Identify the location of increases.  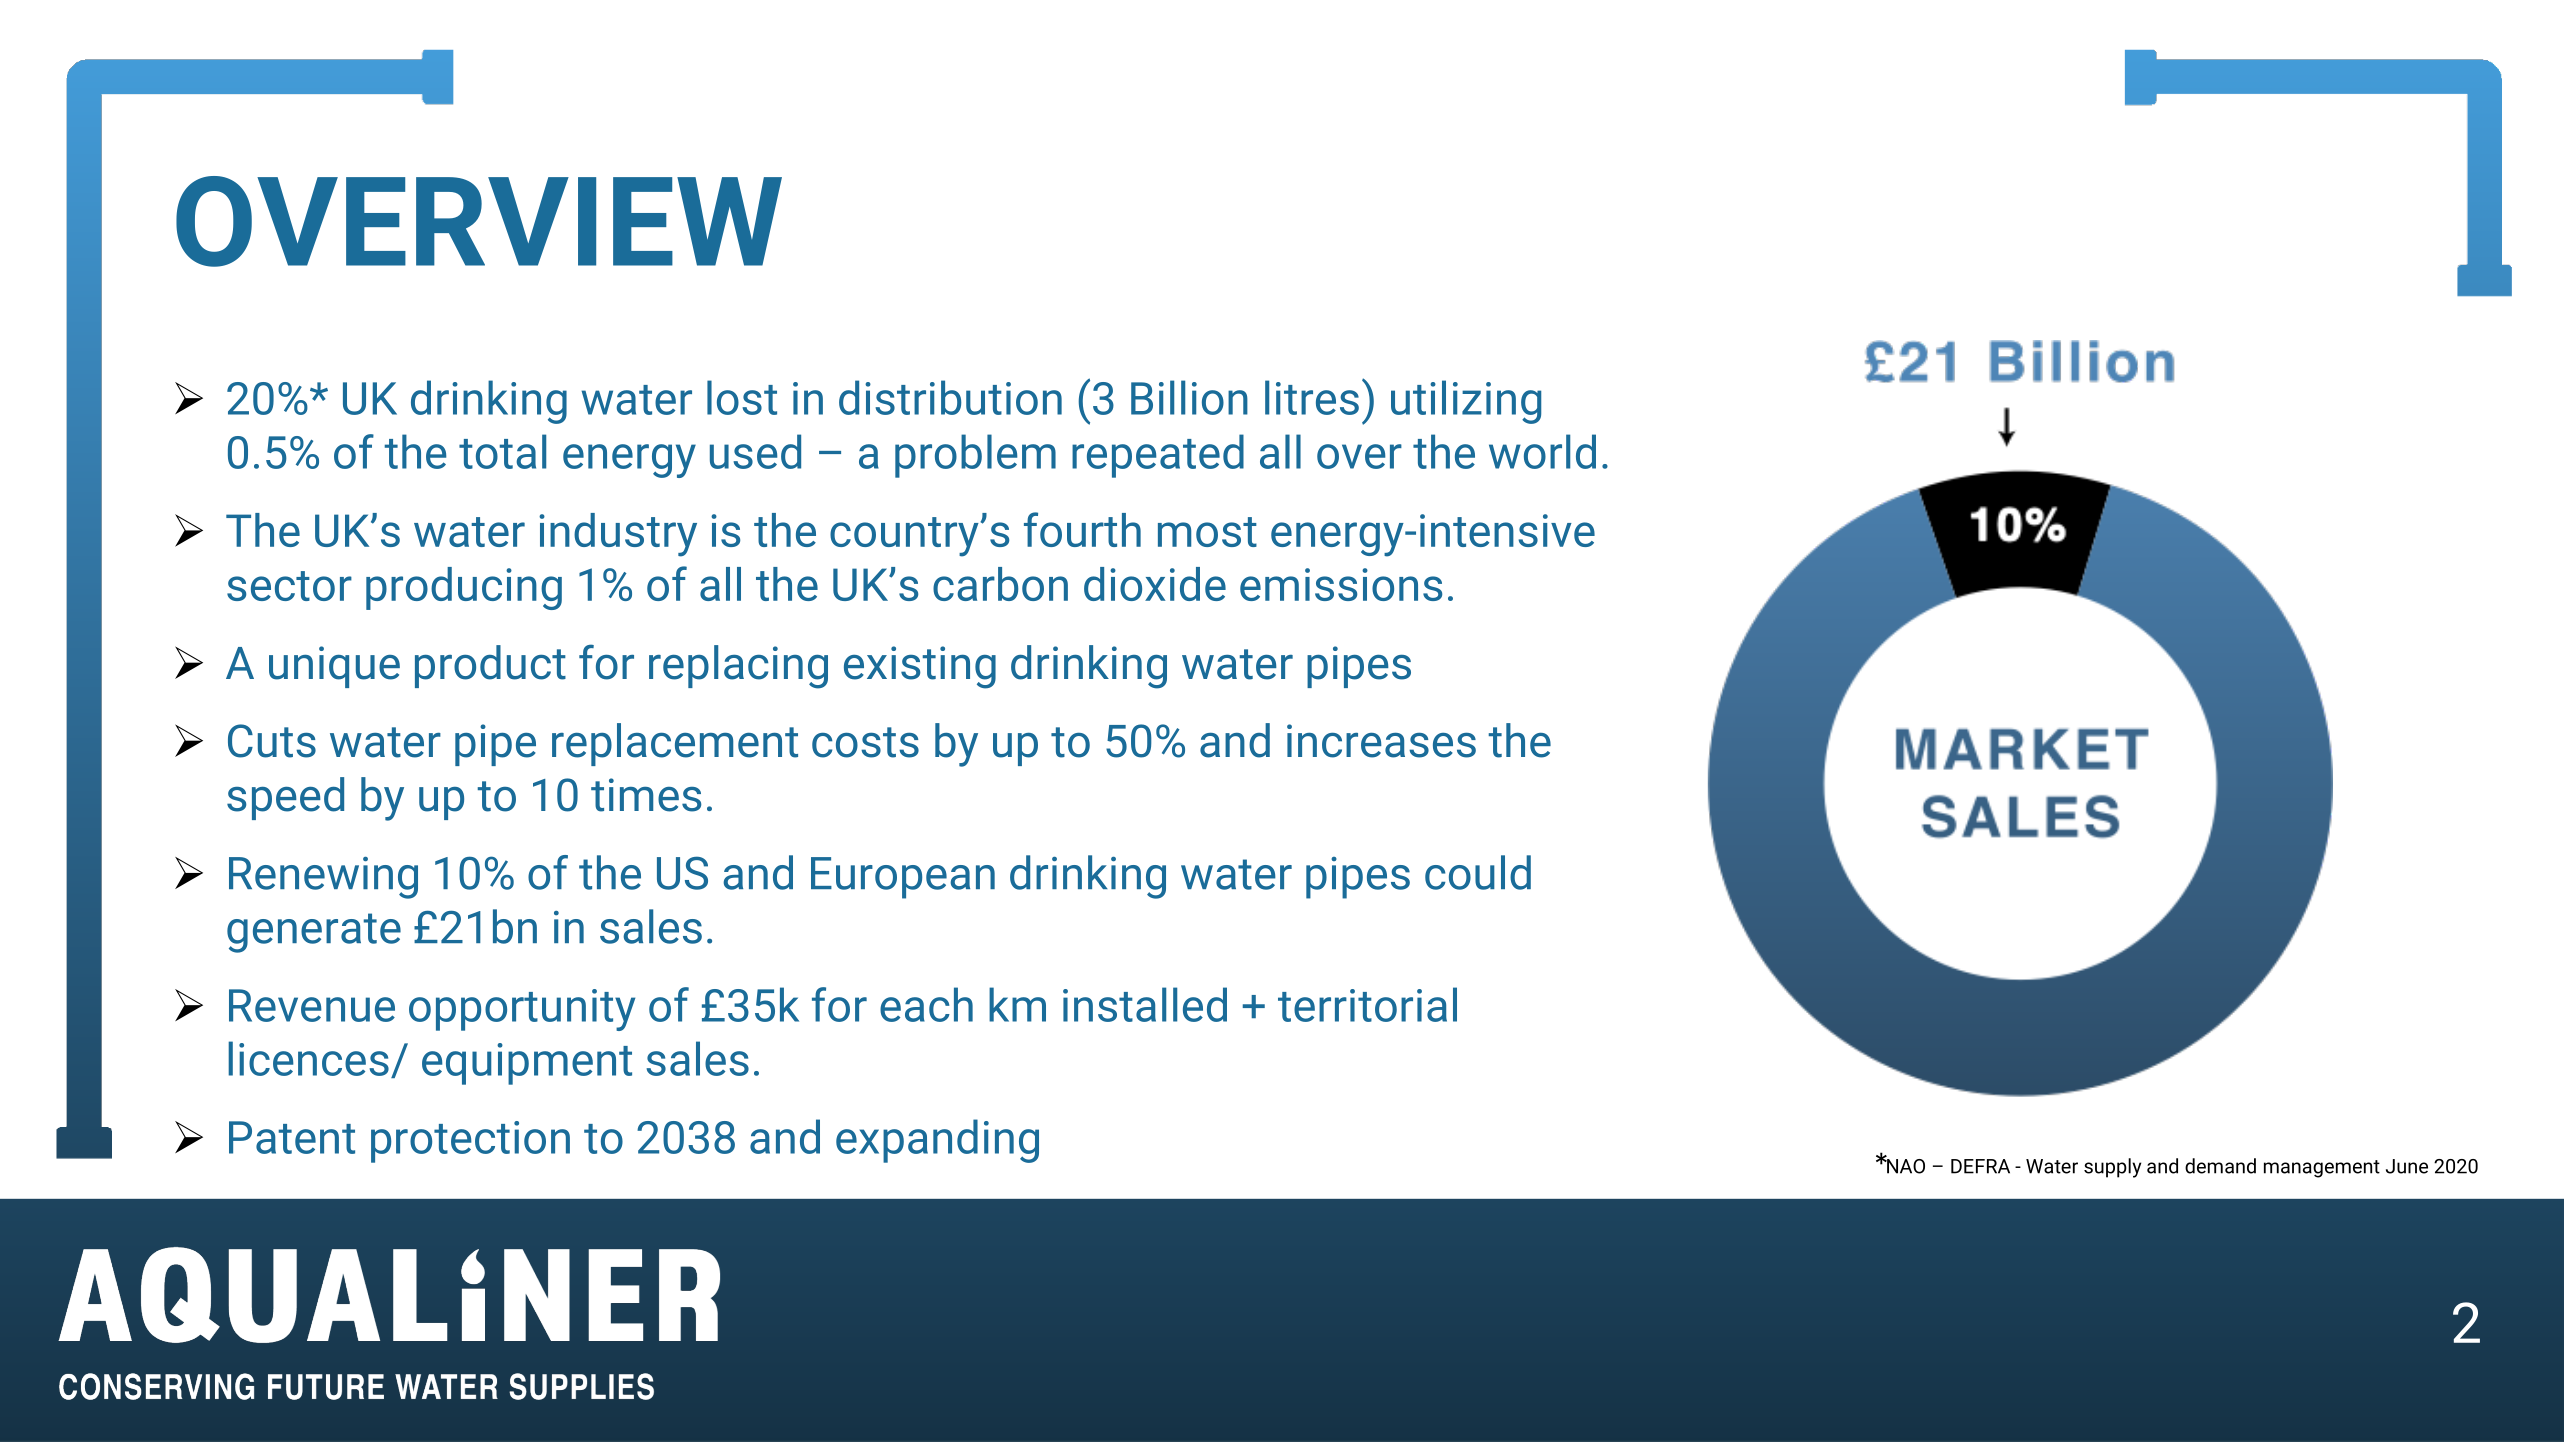
(1381, 741).
